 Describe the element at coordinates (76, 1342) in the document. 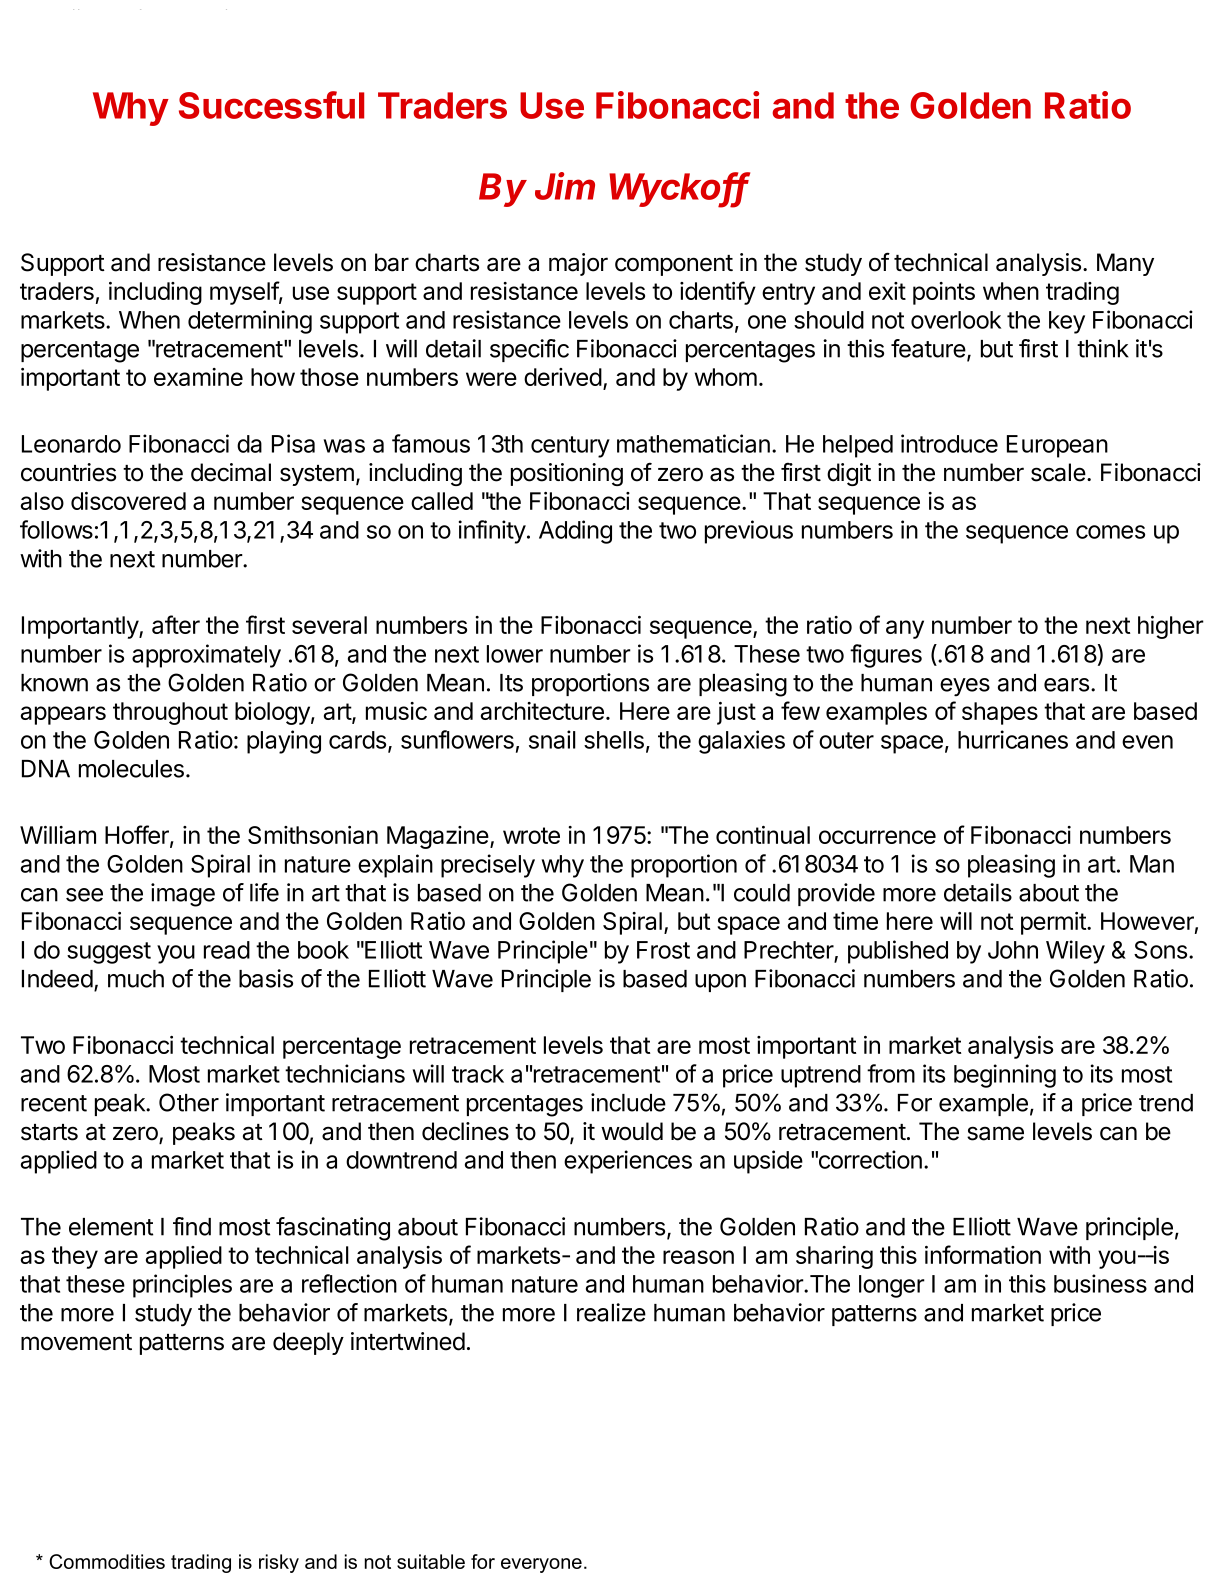

I see `movement` at that location.
